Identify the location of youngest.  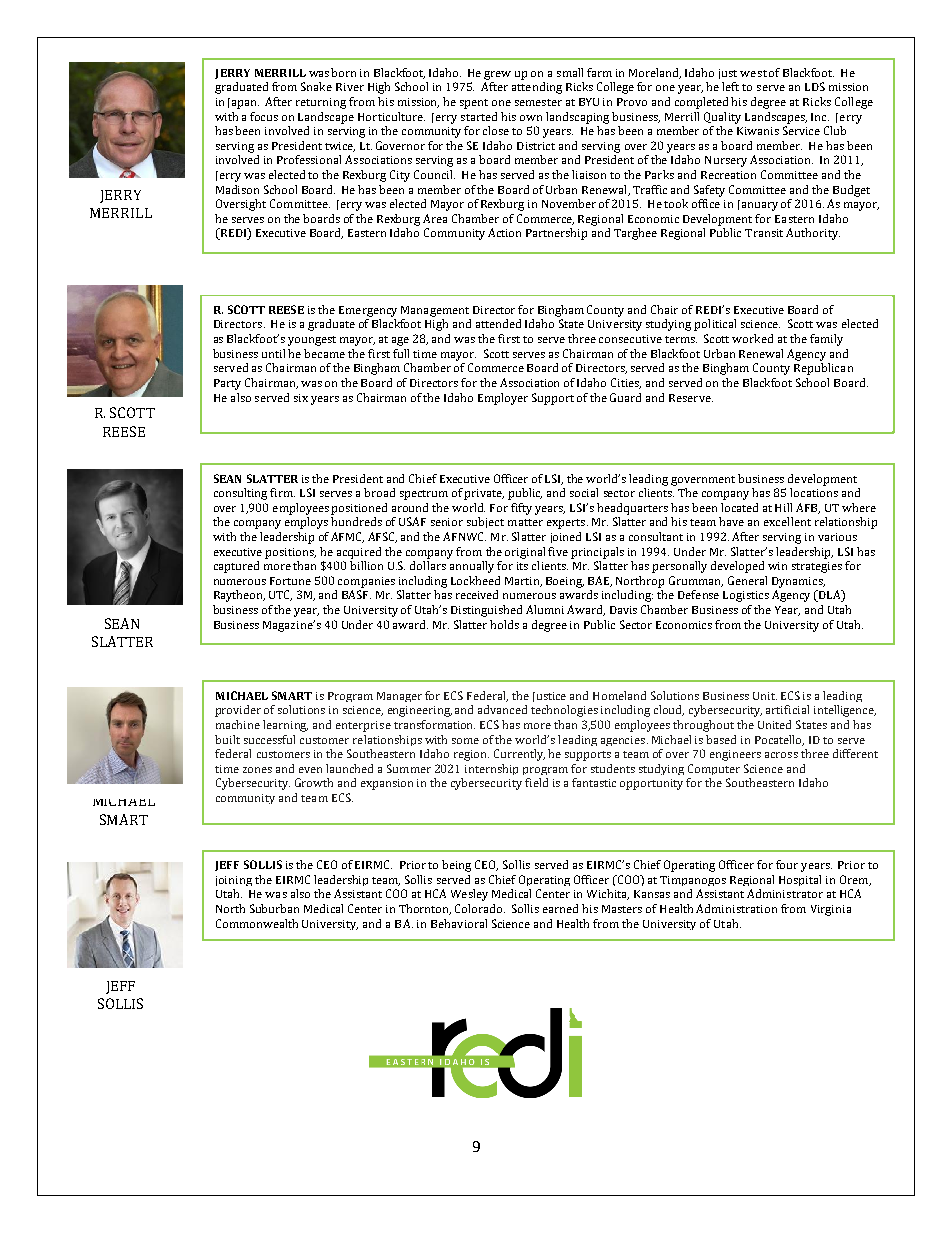
(312, 341).
